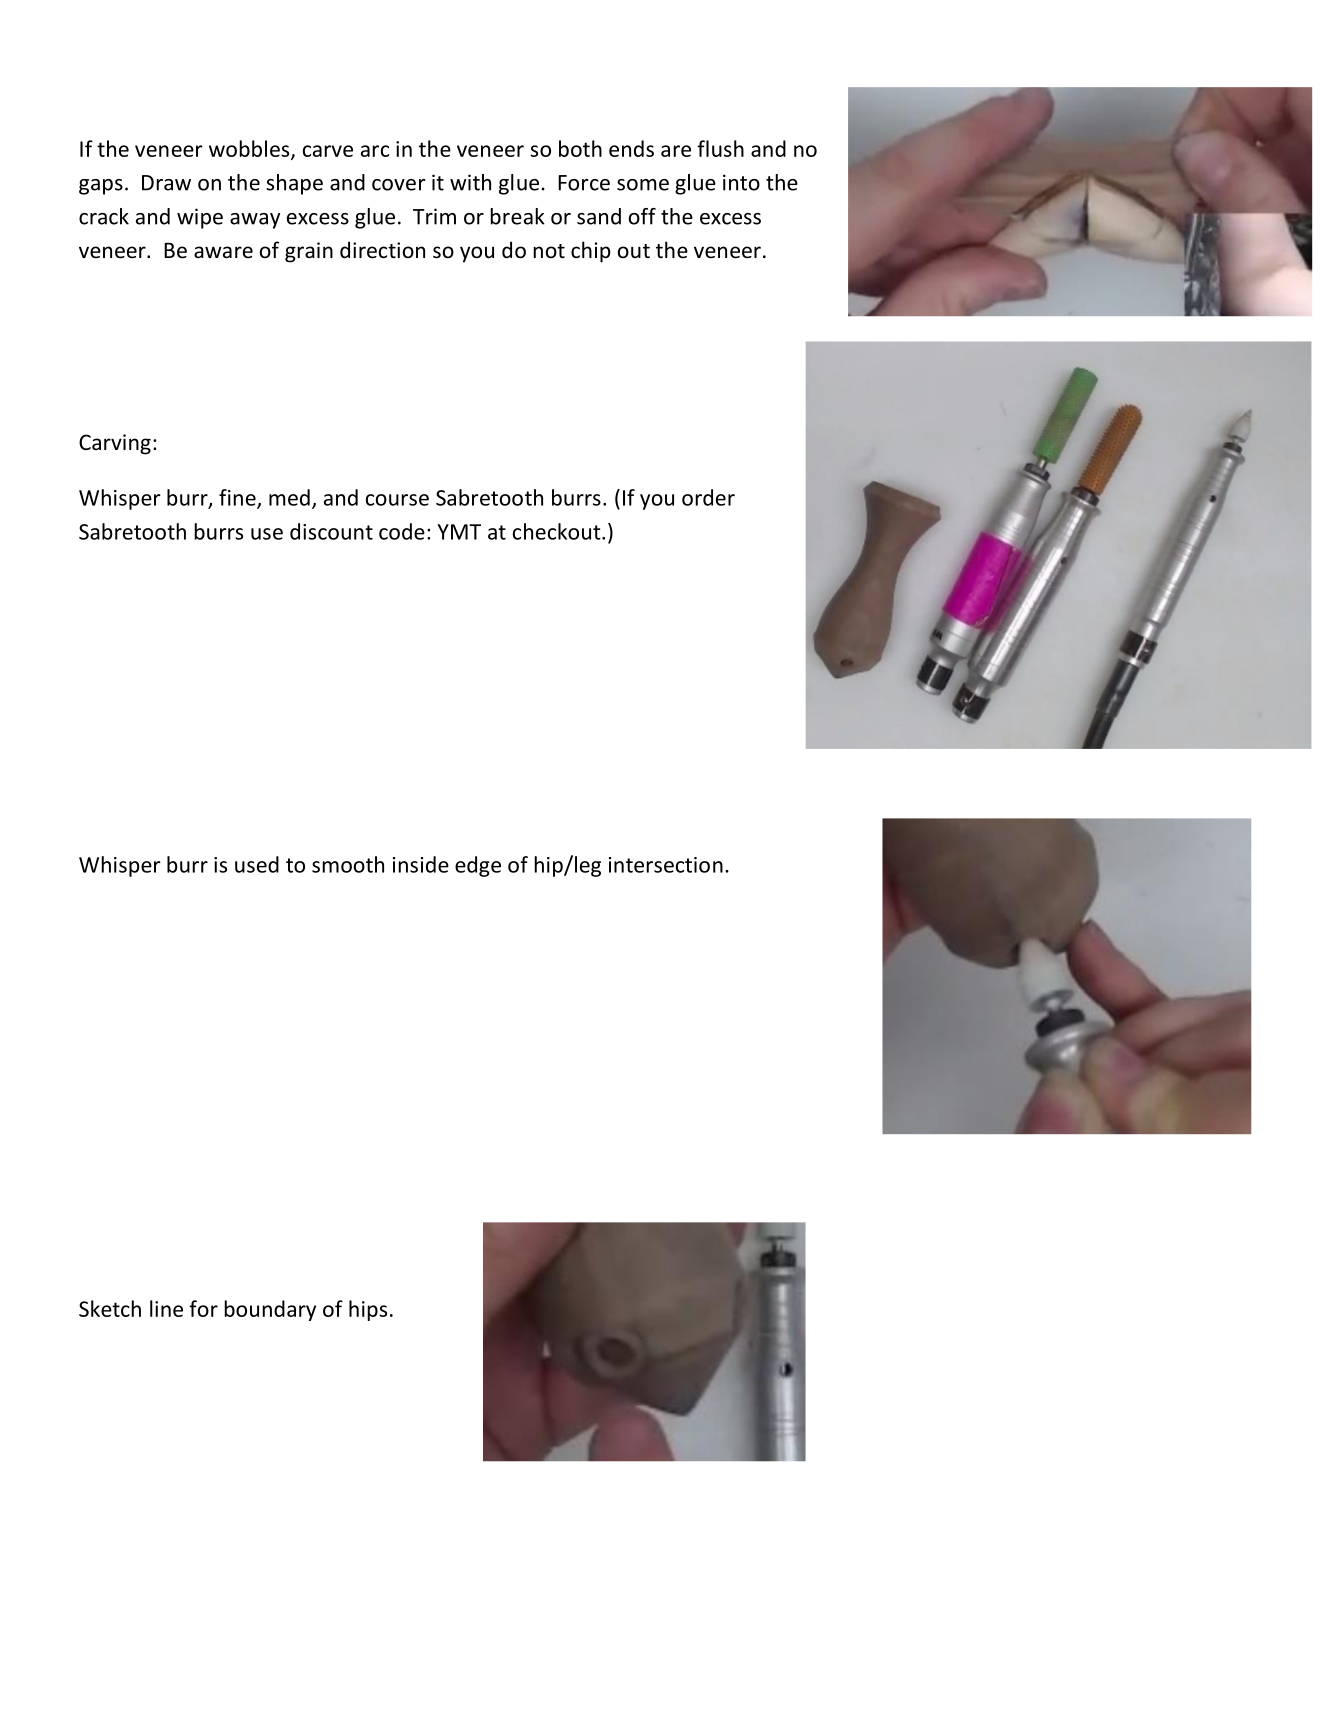 This image has width=1336, height=1728. What do you see at coordinates (398, 185) in the image?
I see `cover` at bounding box center [398, 185].
